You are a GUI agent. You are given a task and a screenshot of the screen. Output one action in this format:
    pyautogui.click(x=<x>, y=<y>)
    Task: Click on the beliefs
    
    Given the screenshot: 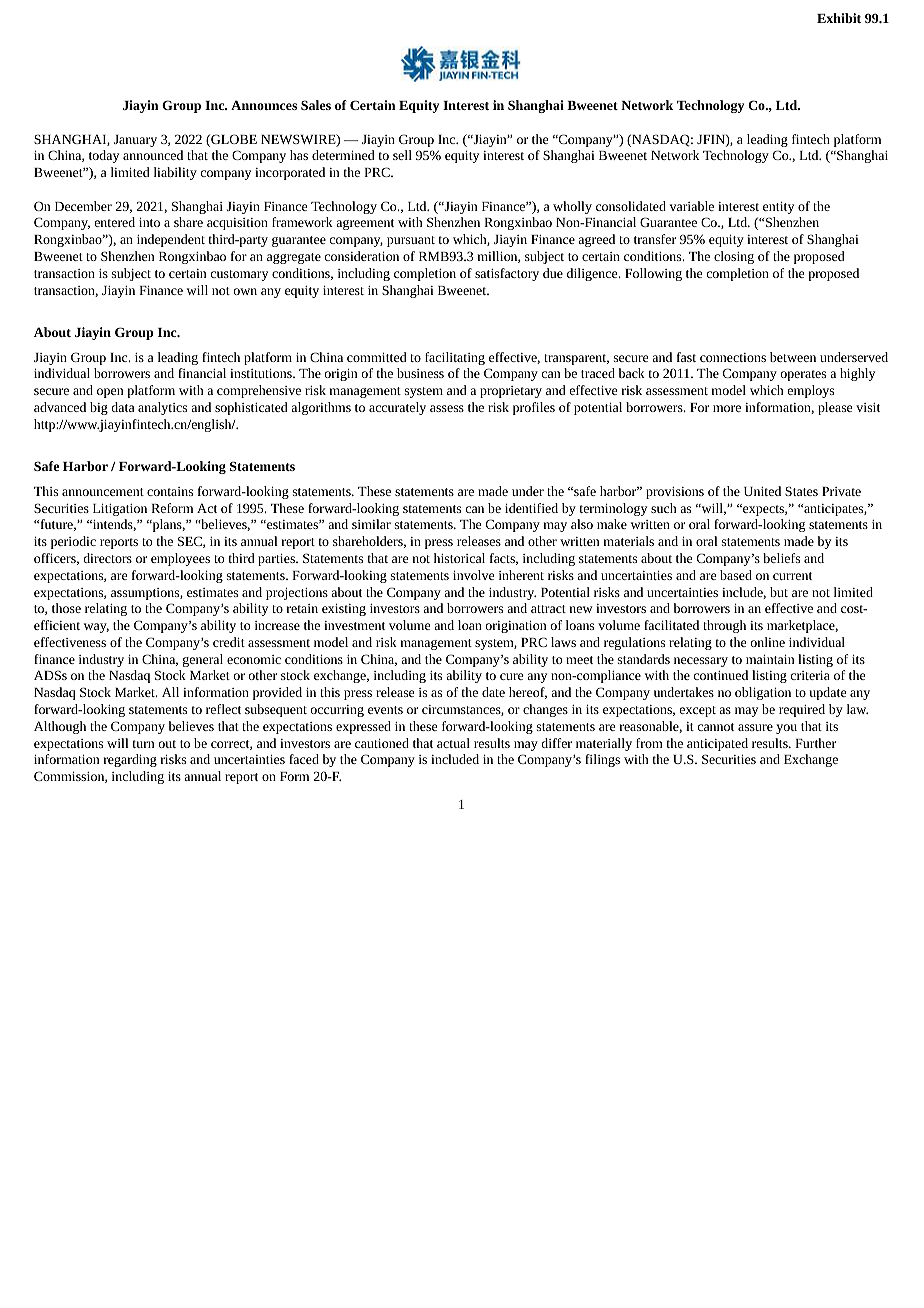 What is the action you would take?
    pyautogui.click(x=781, y=558)
